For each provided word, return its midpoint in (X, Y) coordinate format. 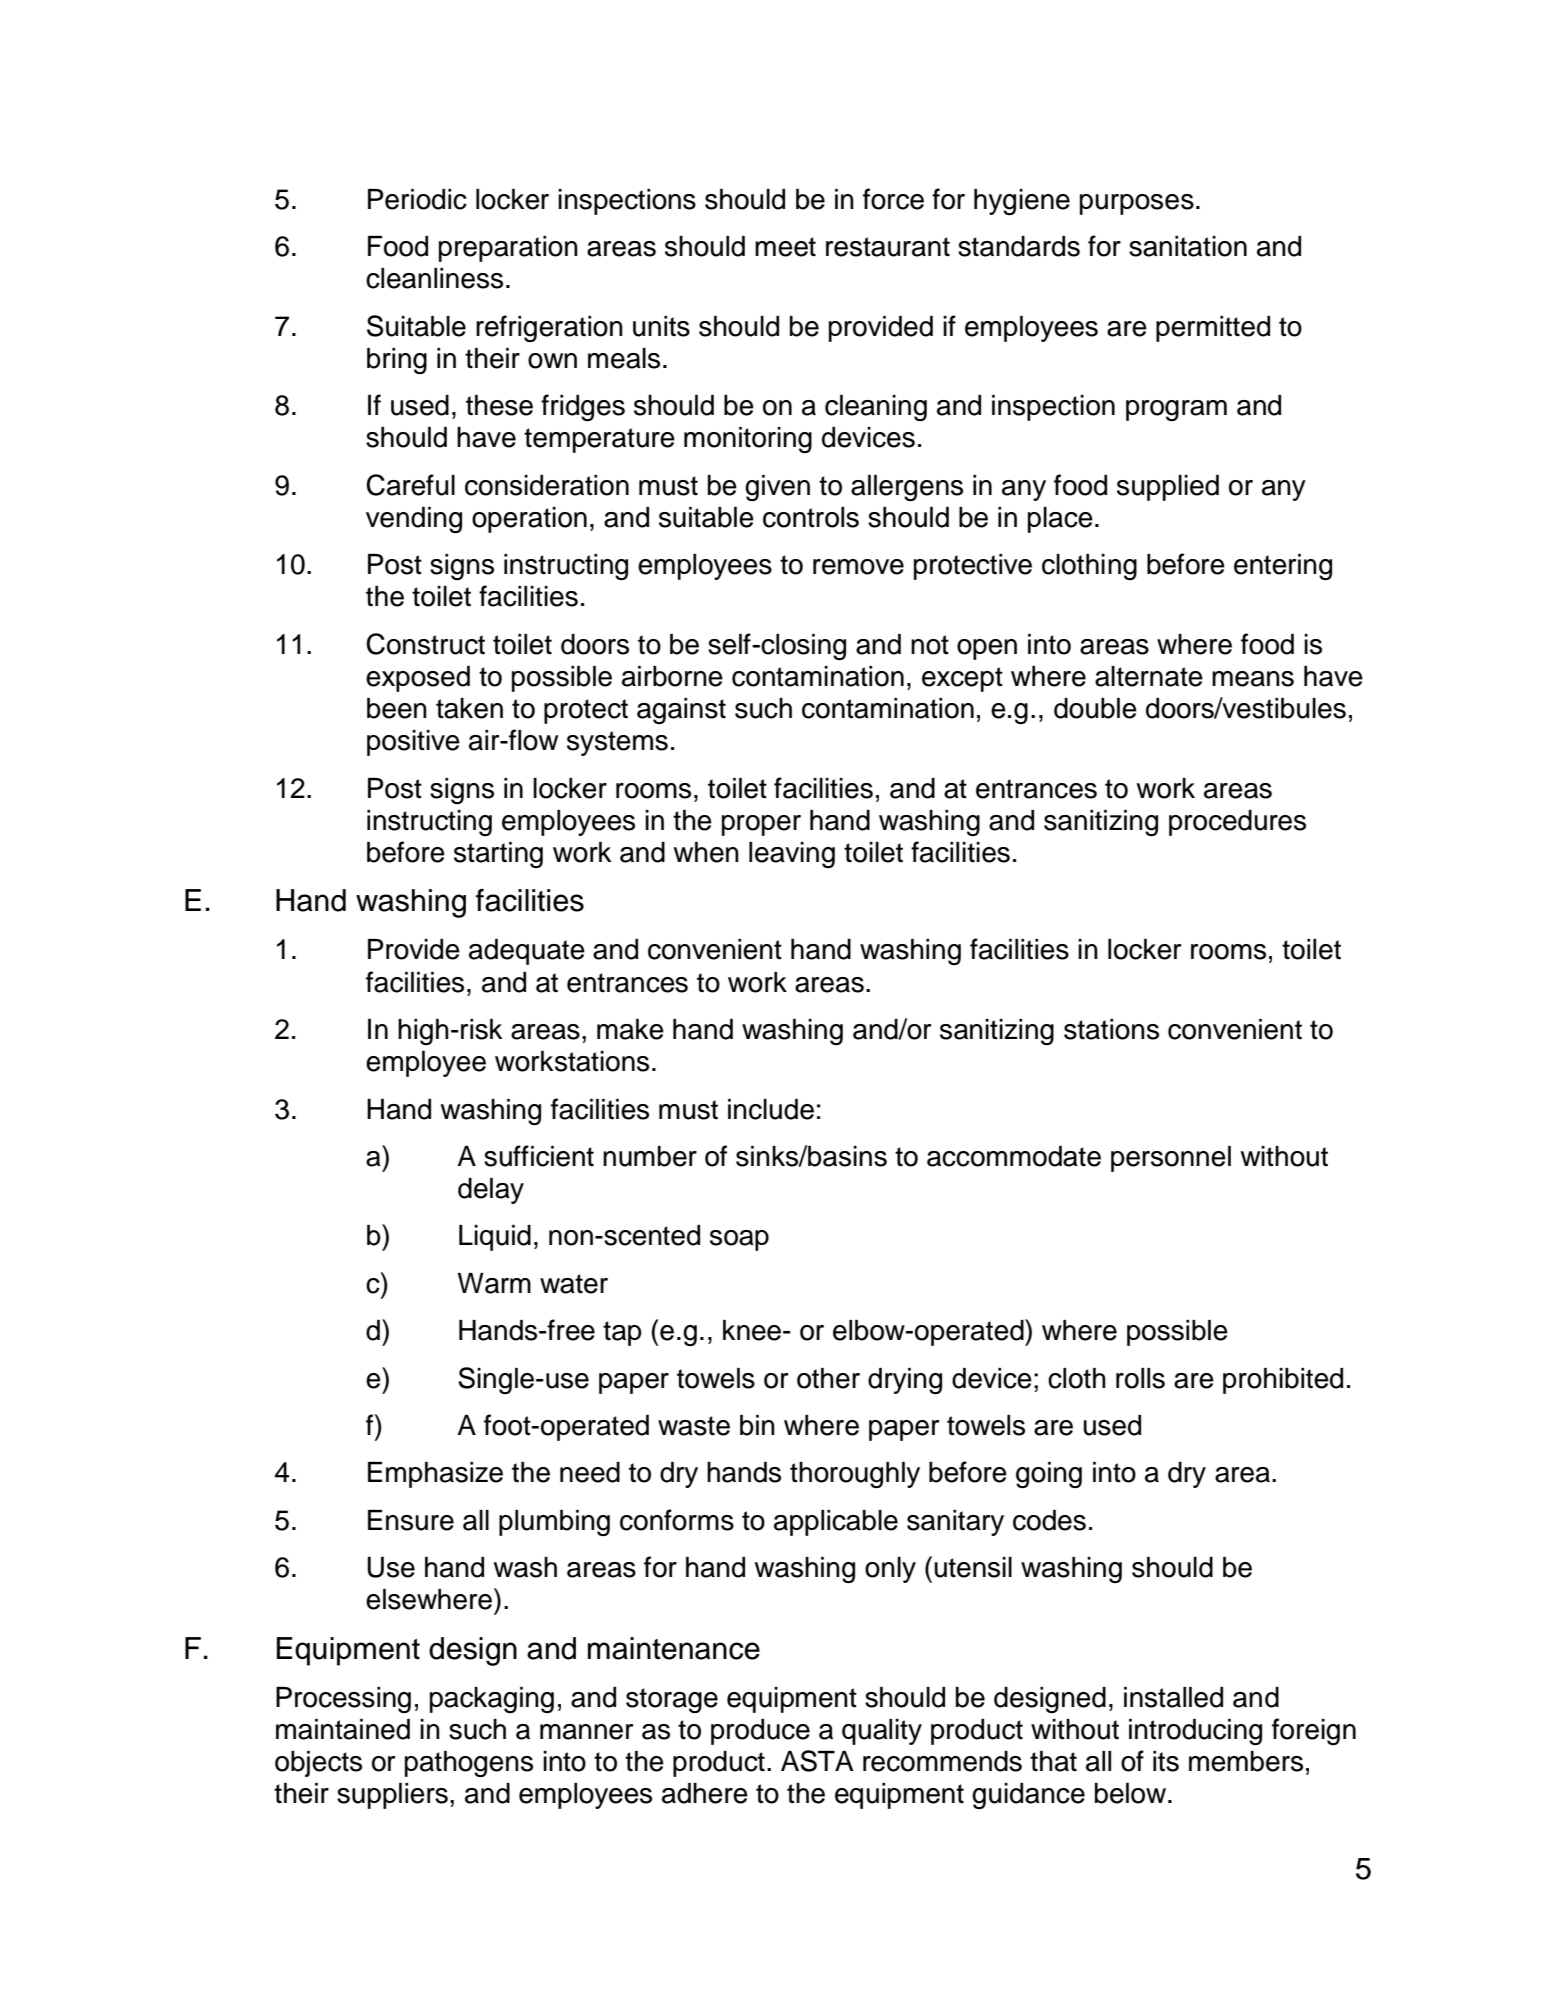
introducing (1195, 1732)
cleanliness (434, 278)
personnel (1171, 1159)
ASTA (817, 1761)
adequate (527, 952)
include (771, 1109)
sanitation (1188, 246)
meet (785, 247)
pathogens (469, 1764)
